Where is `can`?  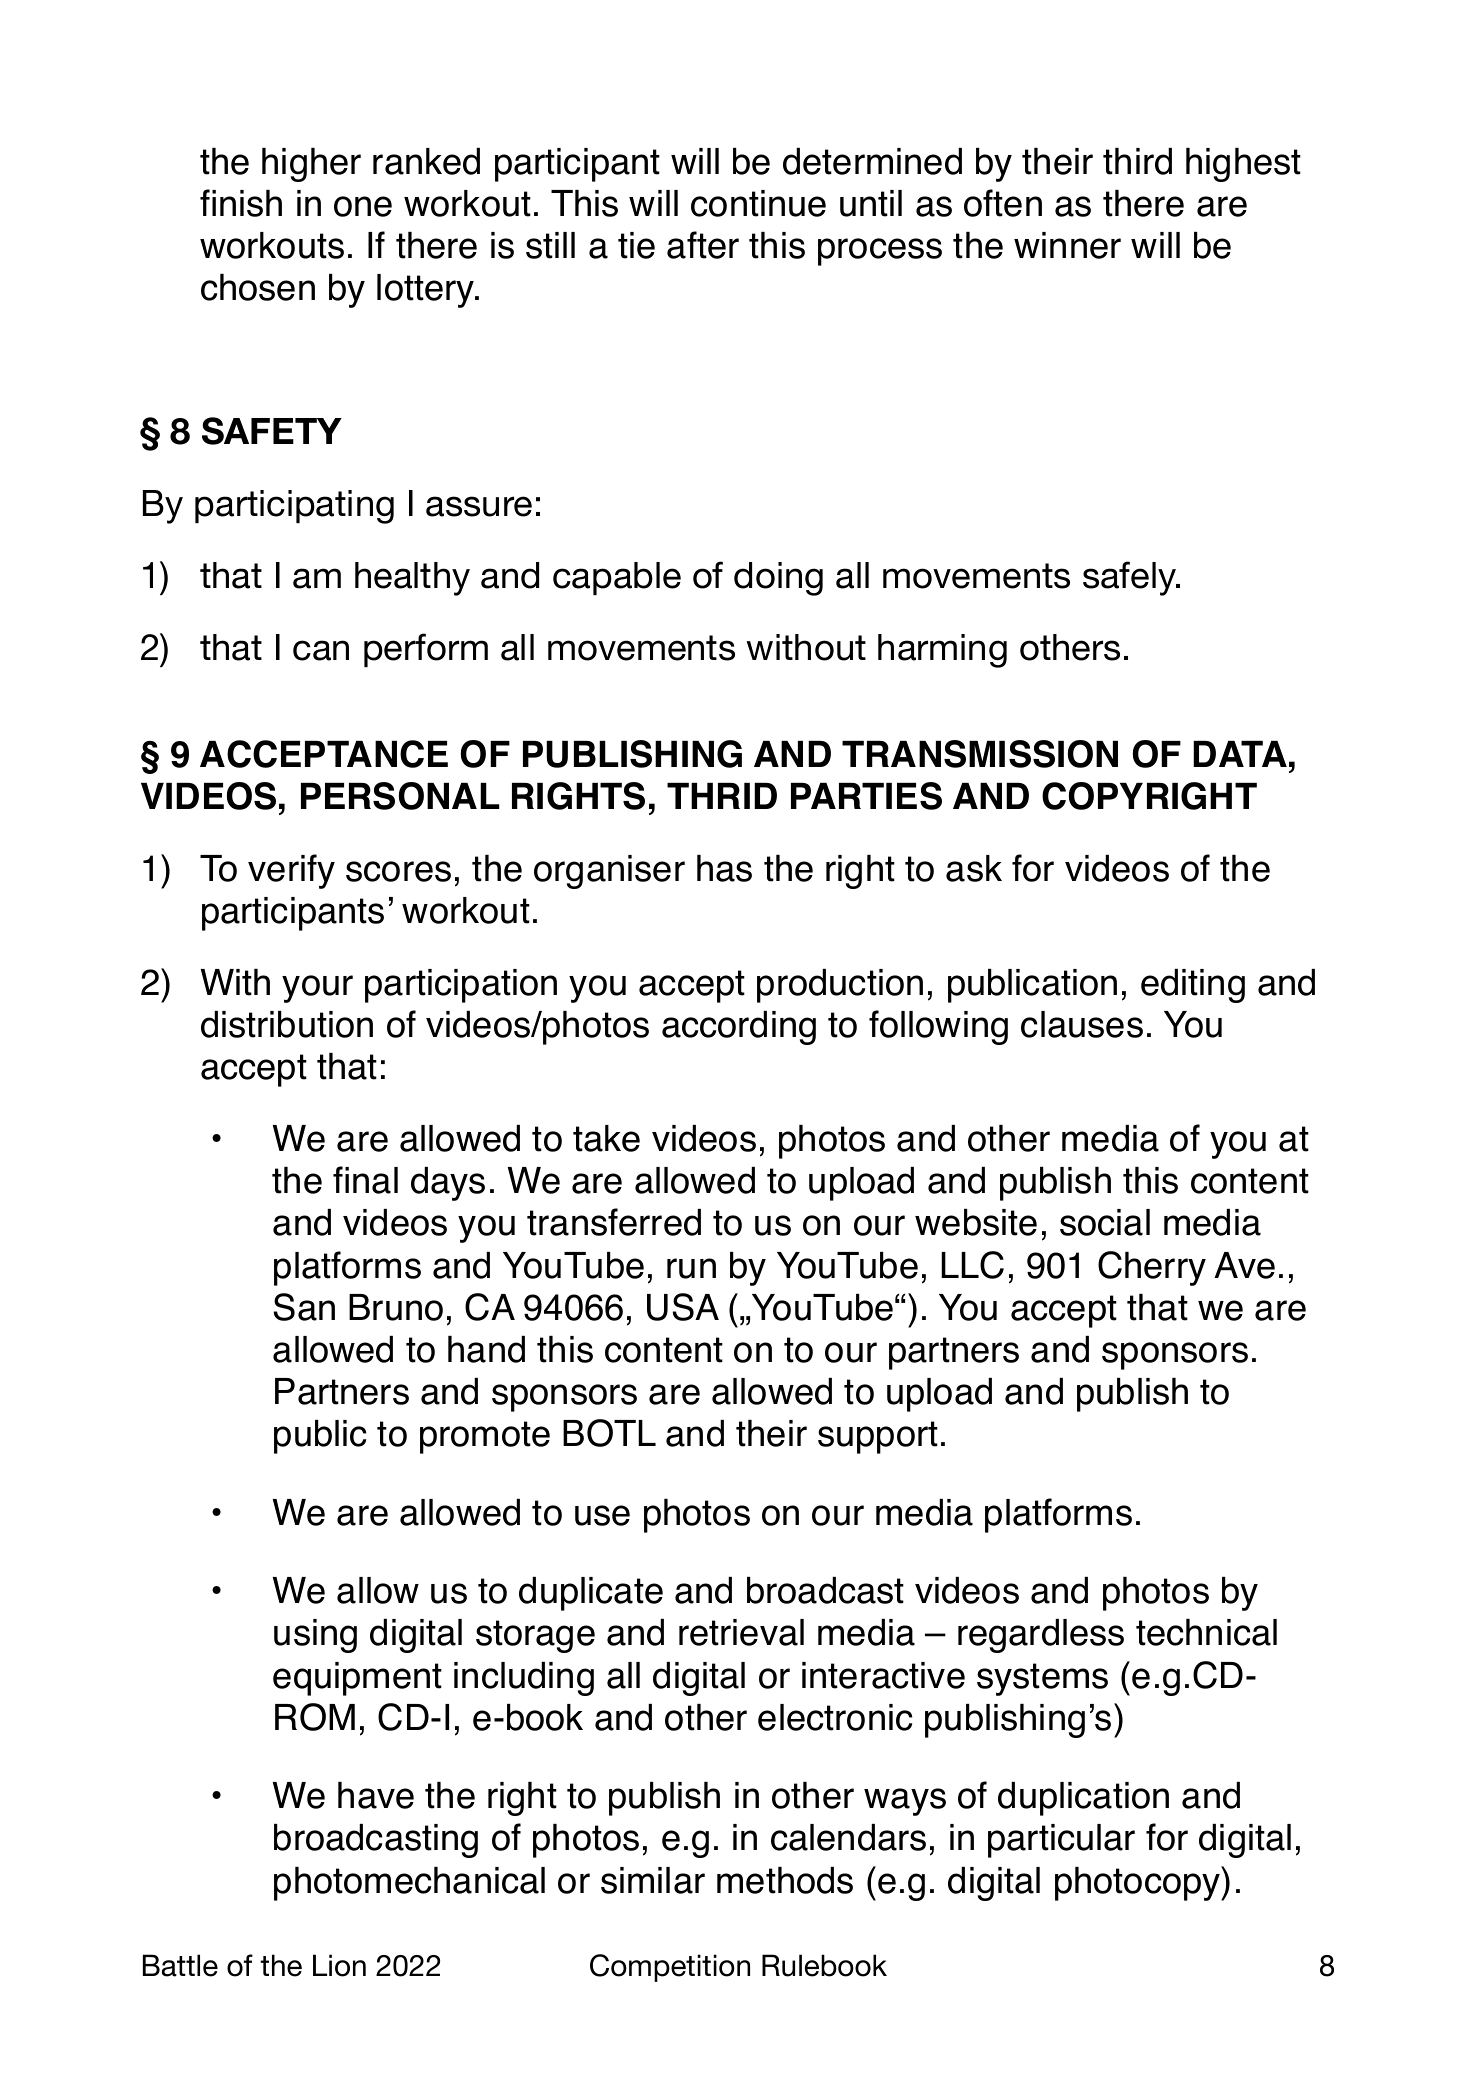
can is located at coordinates (321, 650).
